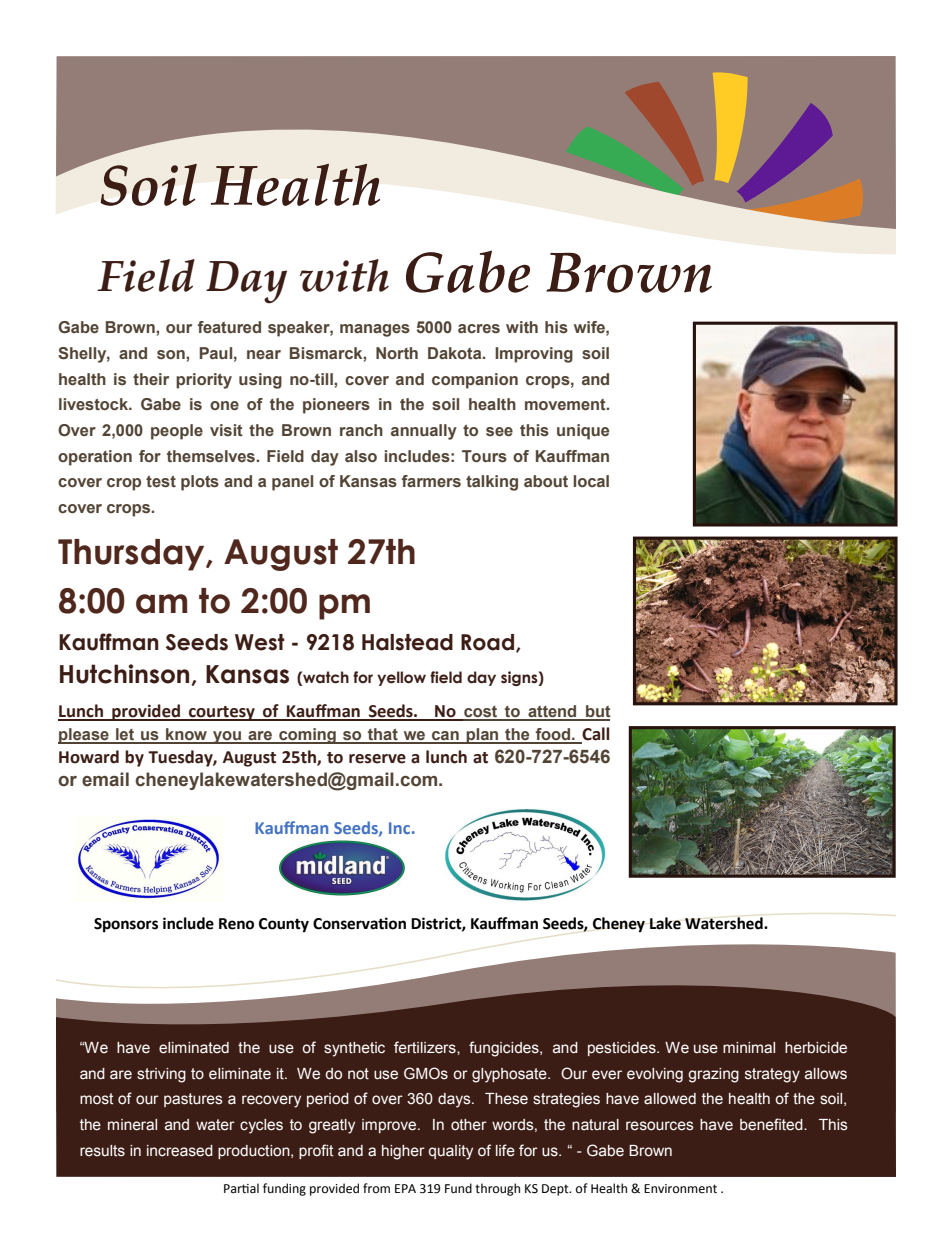  I want to click on quality, so click(451, 1152).
